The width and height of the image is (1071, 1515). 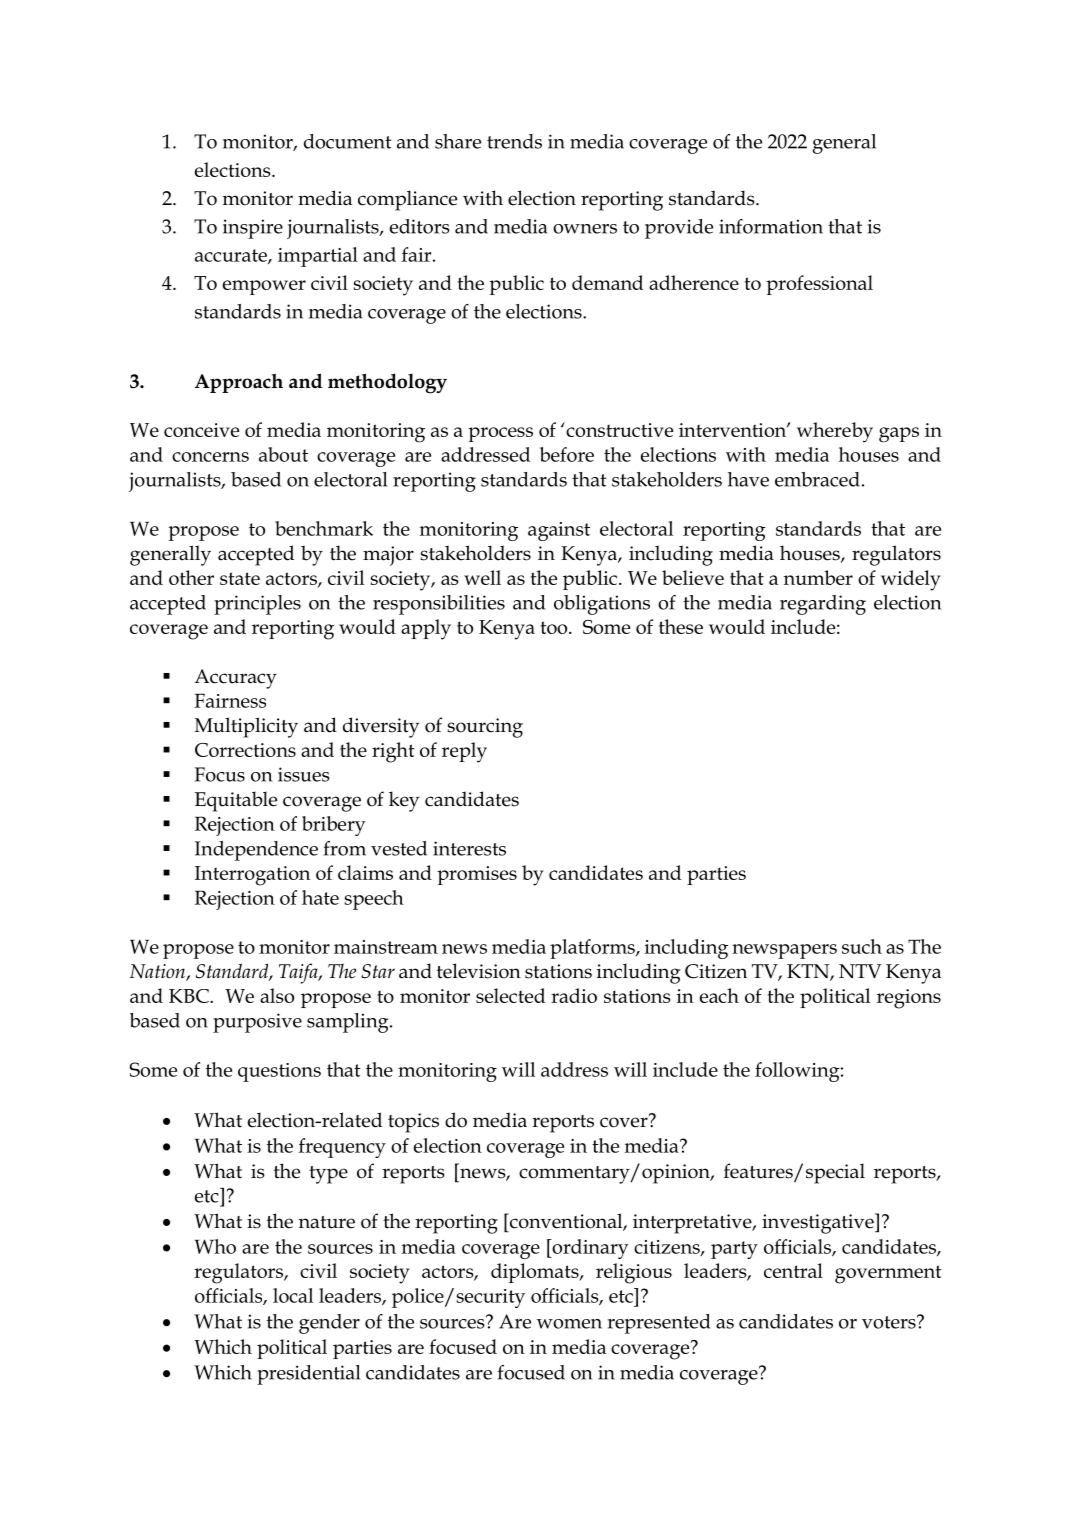 I want to click on trends, so click(x=514, y=141).
